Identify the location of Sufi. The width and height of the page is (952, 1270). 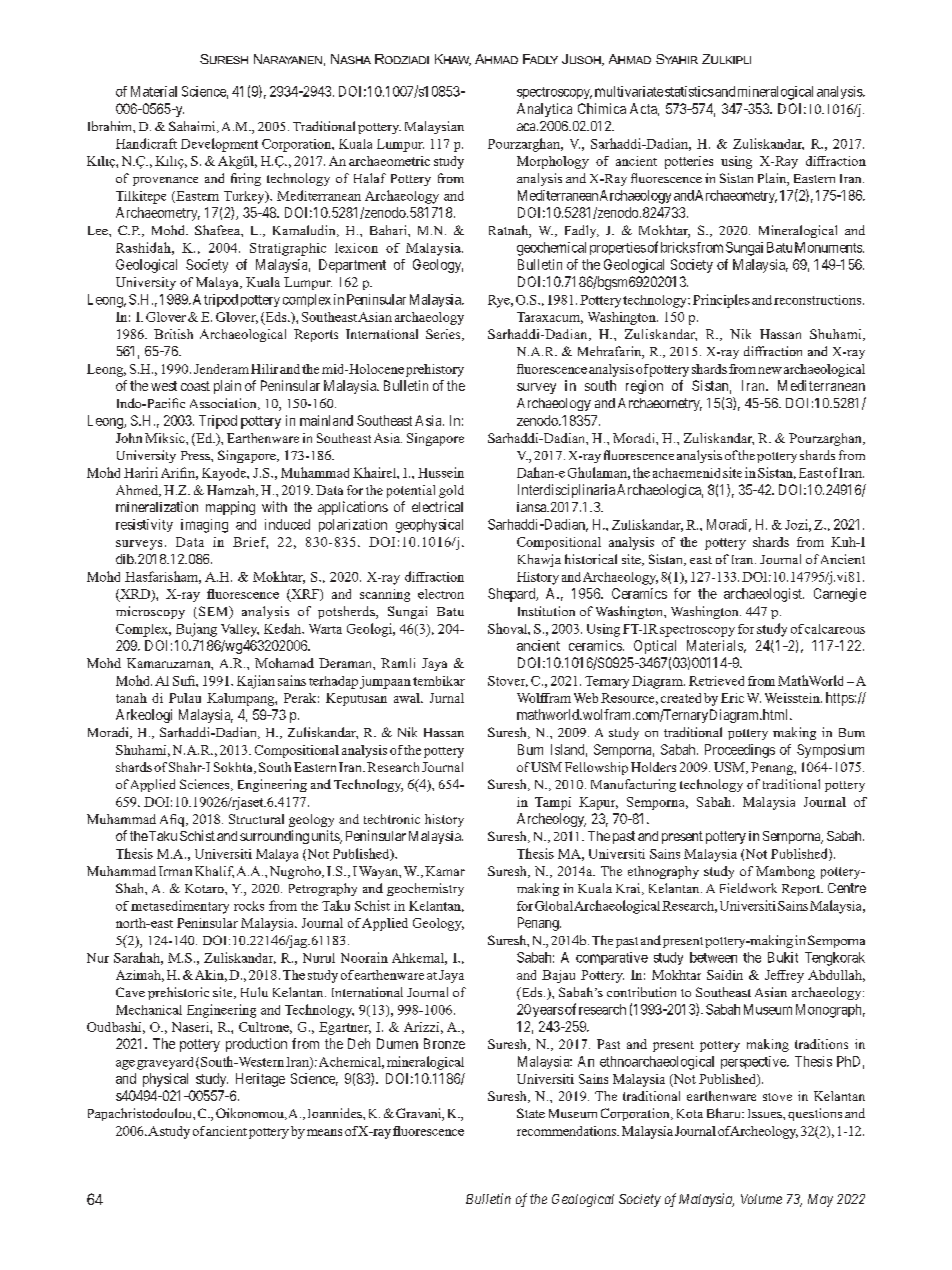
(185, 680).
